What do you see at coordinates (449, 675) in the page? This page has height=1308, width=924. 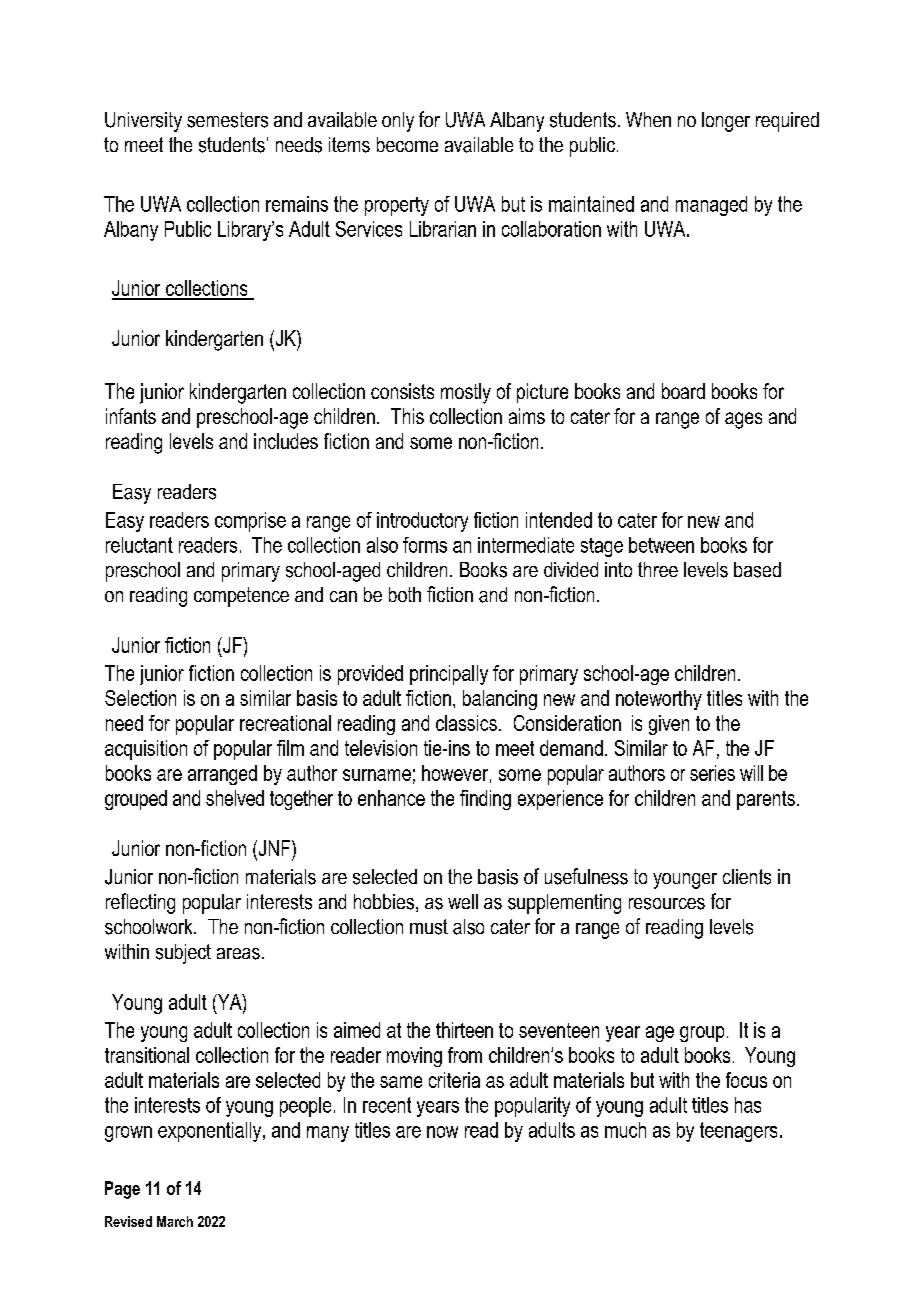 I see `principally` at bounding box center [449, 675].
